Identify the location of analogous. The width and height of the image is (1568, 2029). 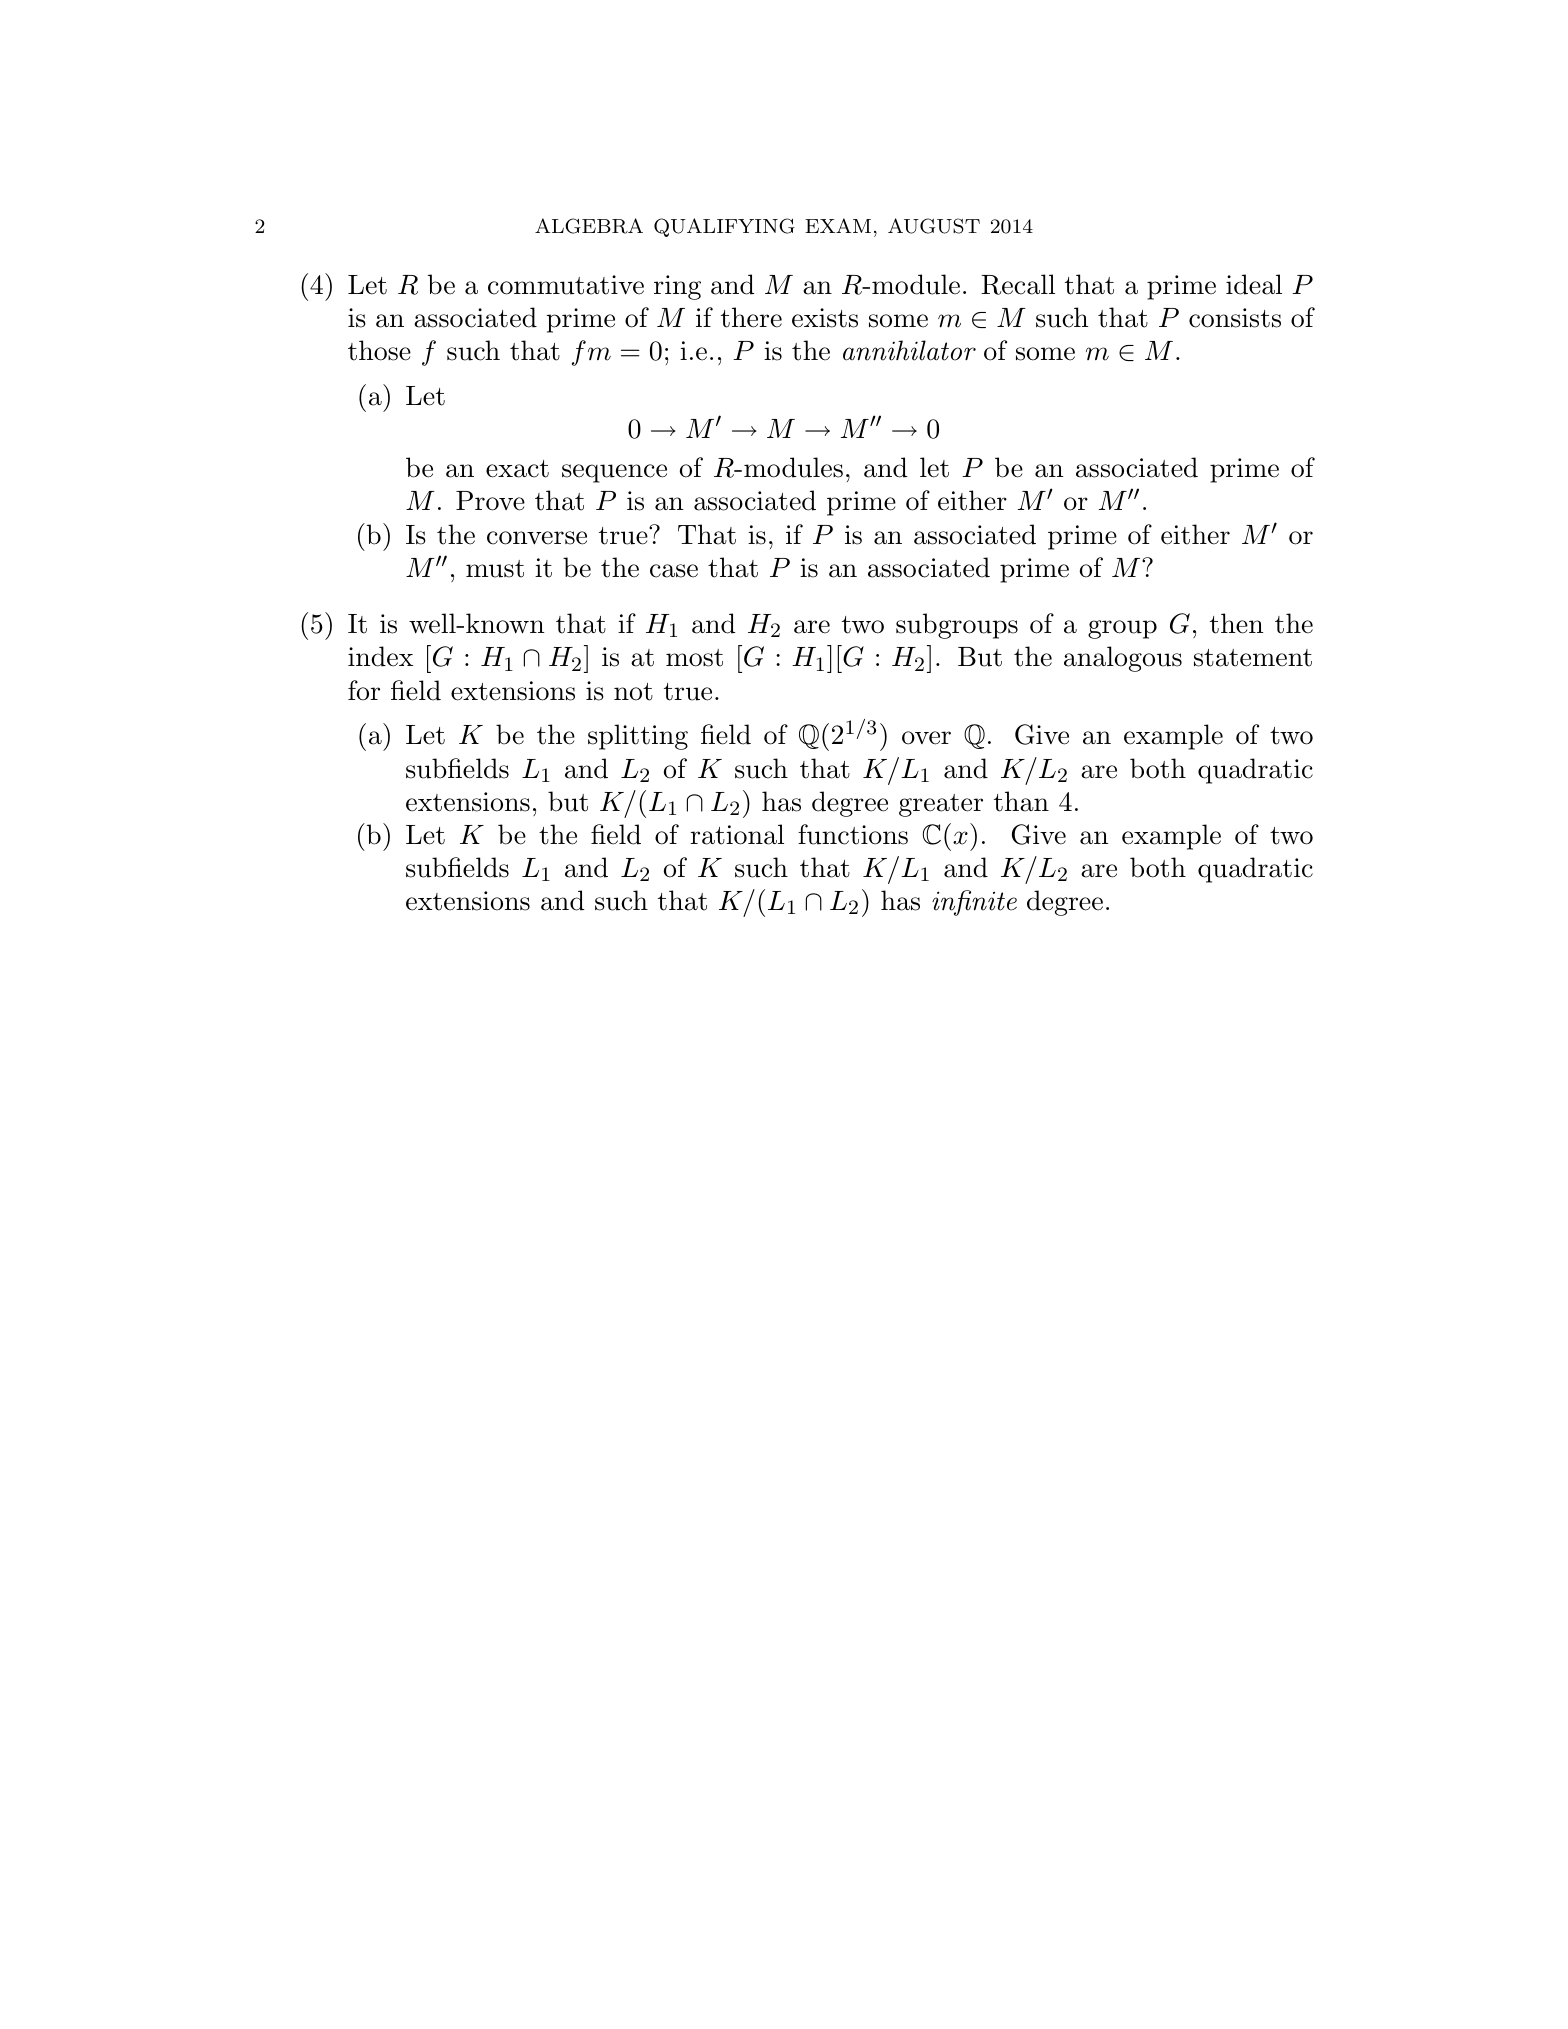
(1123, 659).
